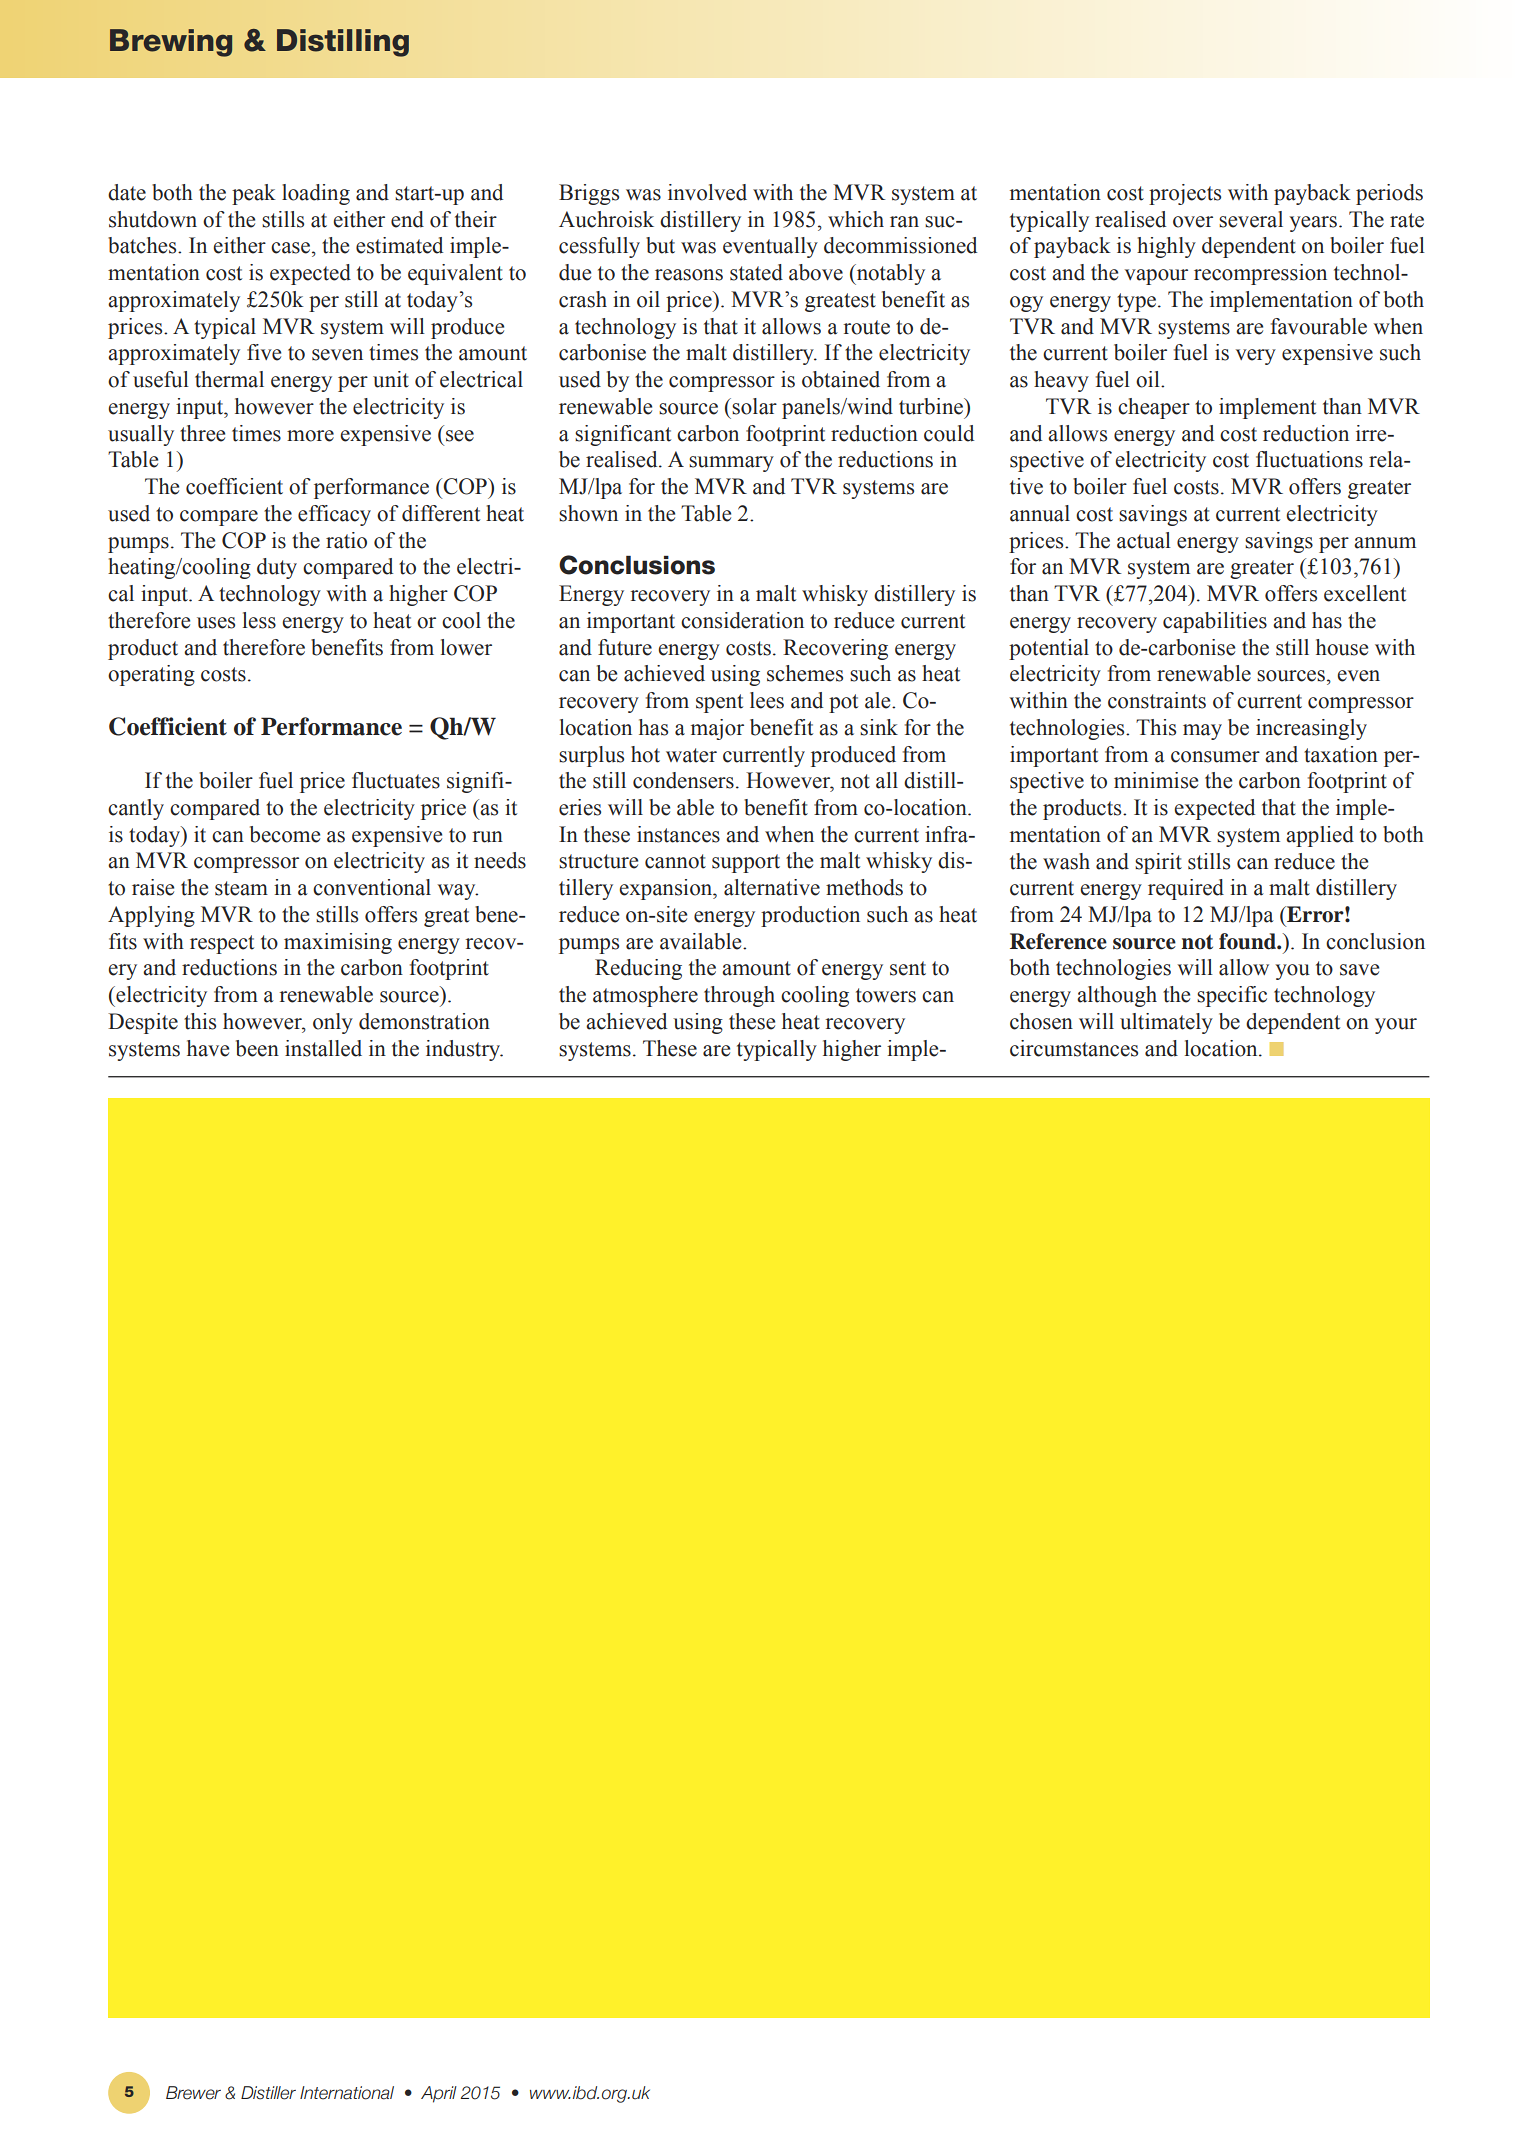 The image size is (1516, 2144). I want to click on projects, so click(1185, 194).
